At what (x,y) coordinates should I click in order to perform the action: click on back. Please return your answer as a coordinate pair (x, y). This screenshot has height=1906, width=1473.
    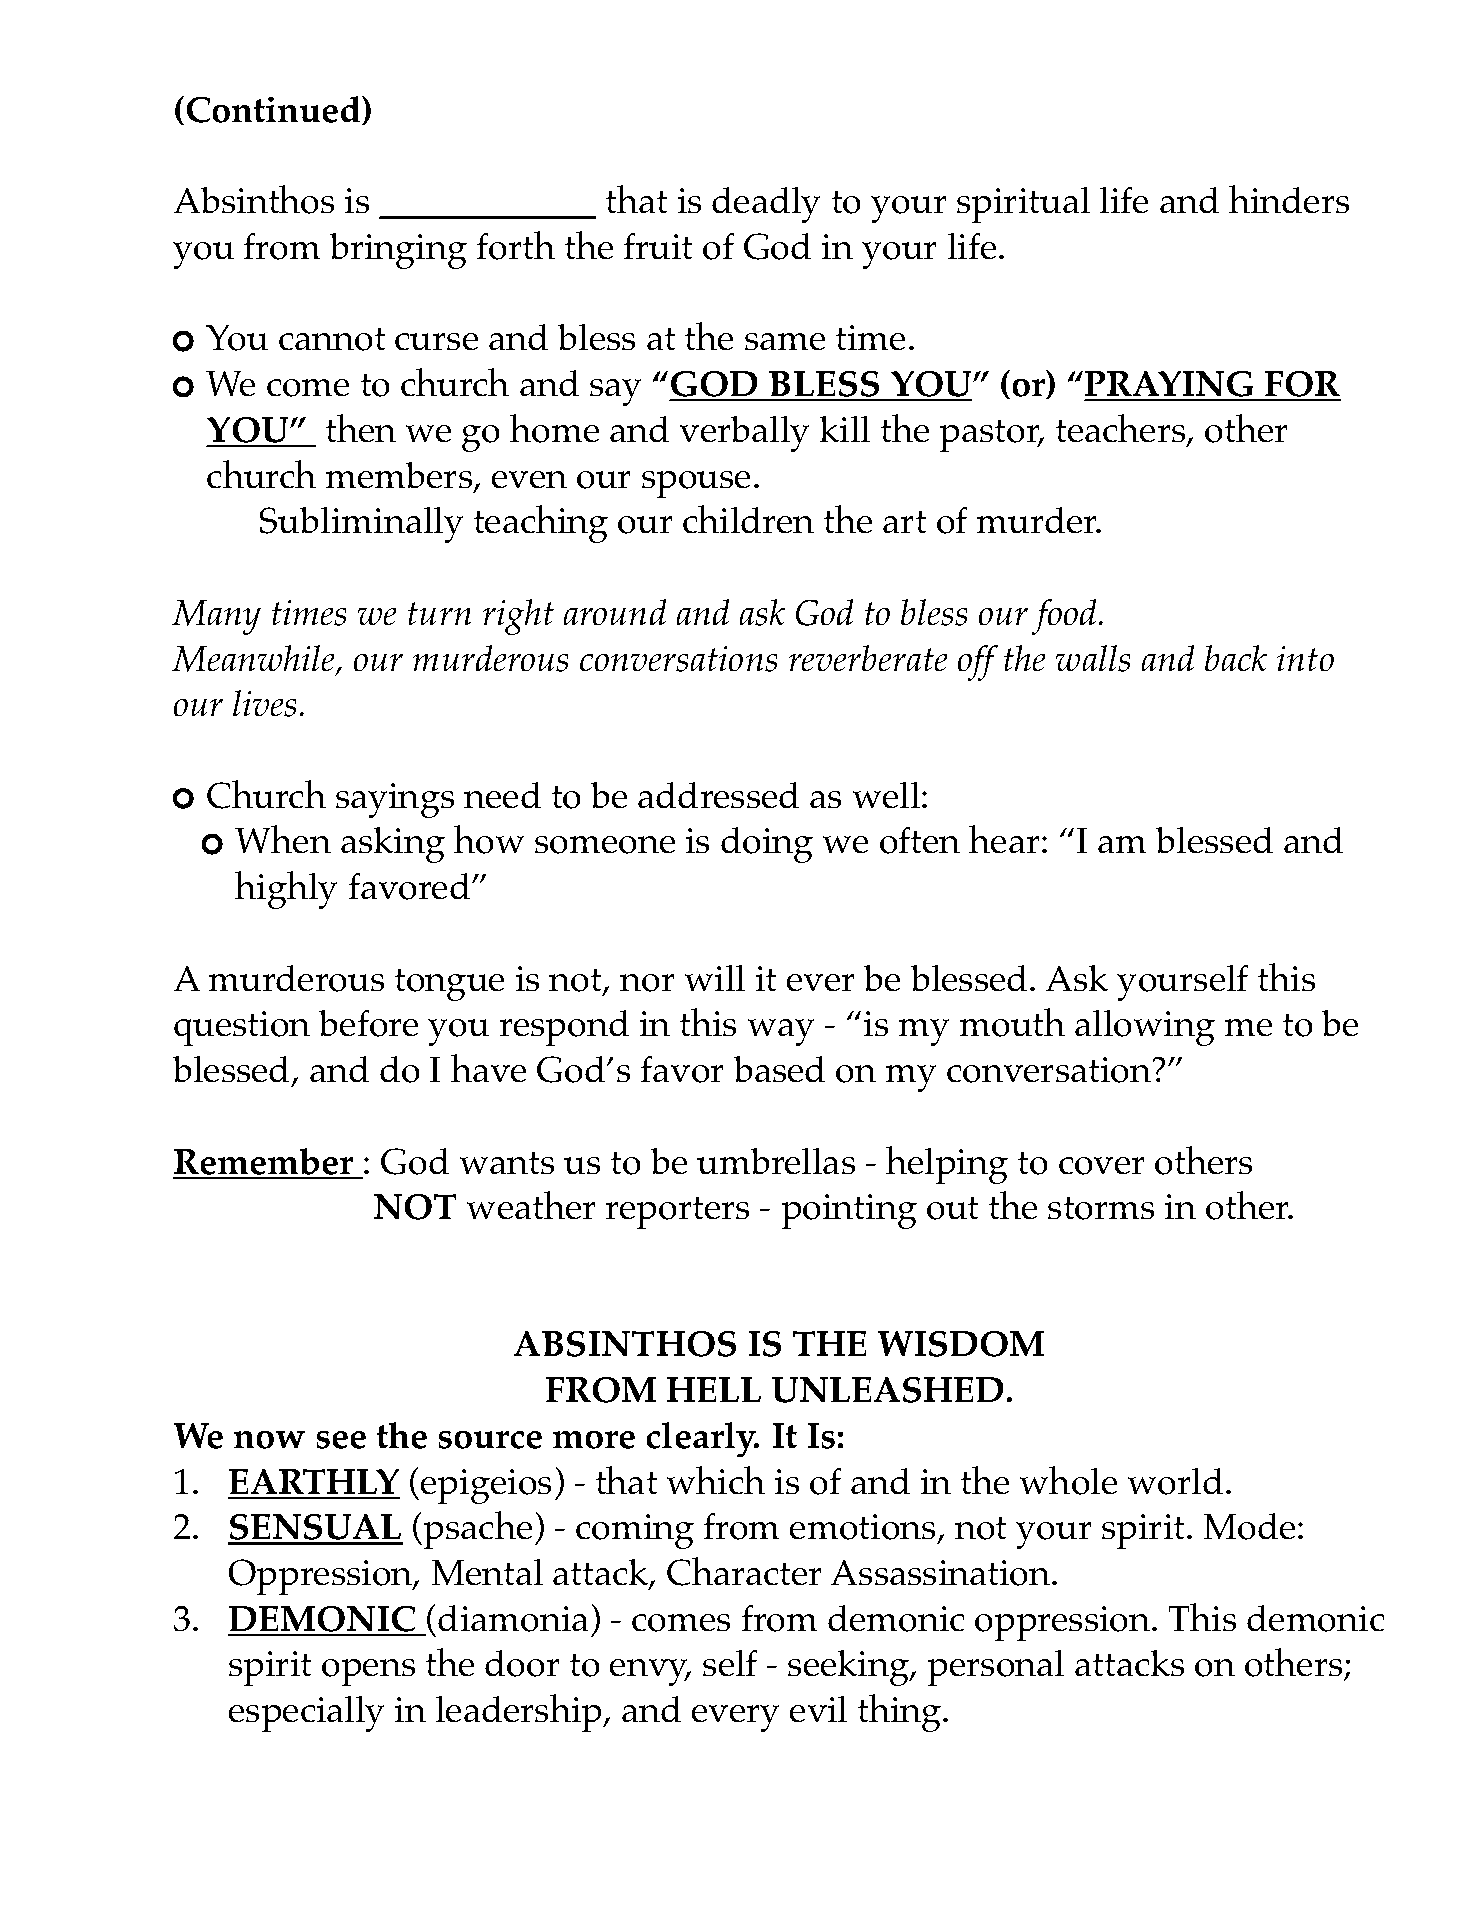
    Looking at the image, I should click on (1236, 658).
